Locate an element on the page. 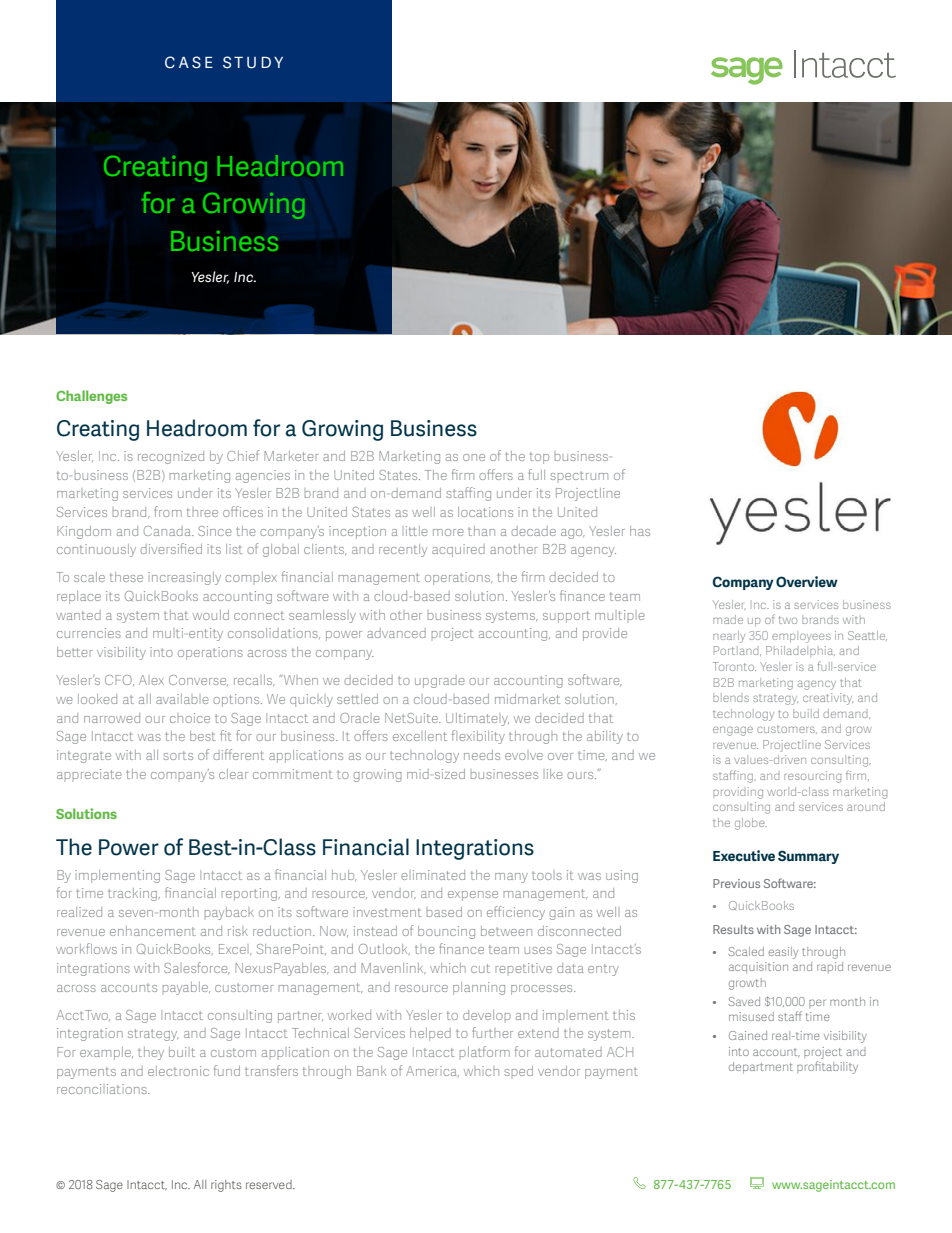 This page has height=1233, width=952. department is located at coordinates (761, 1068).
